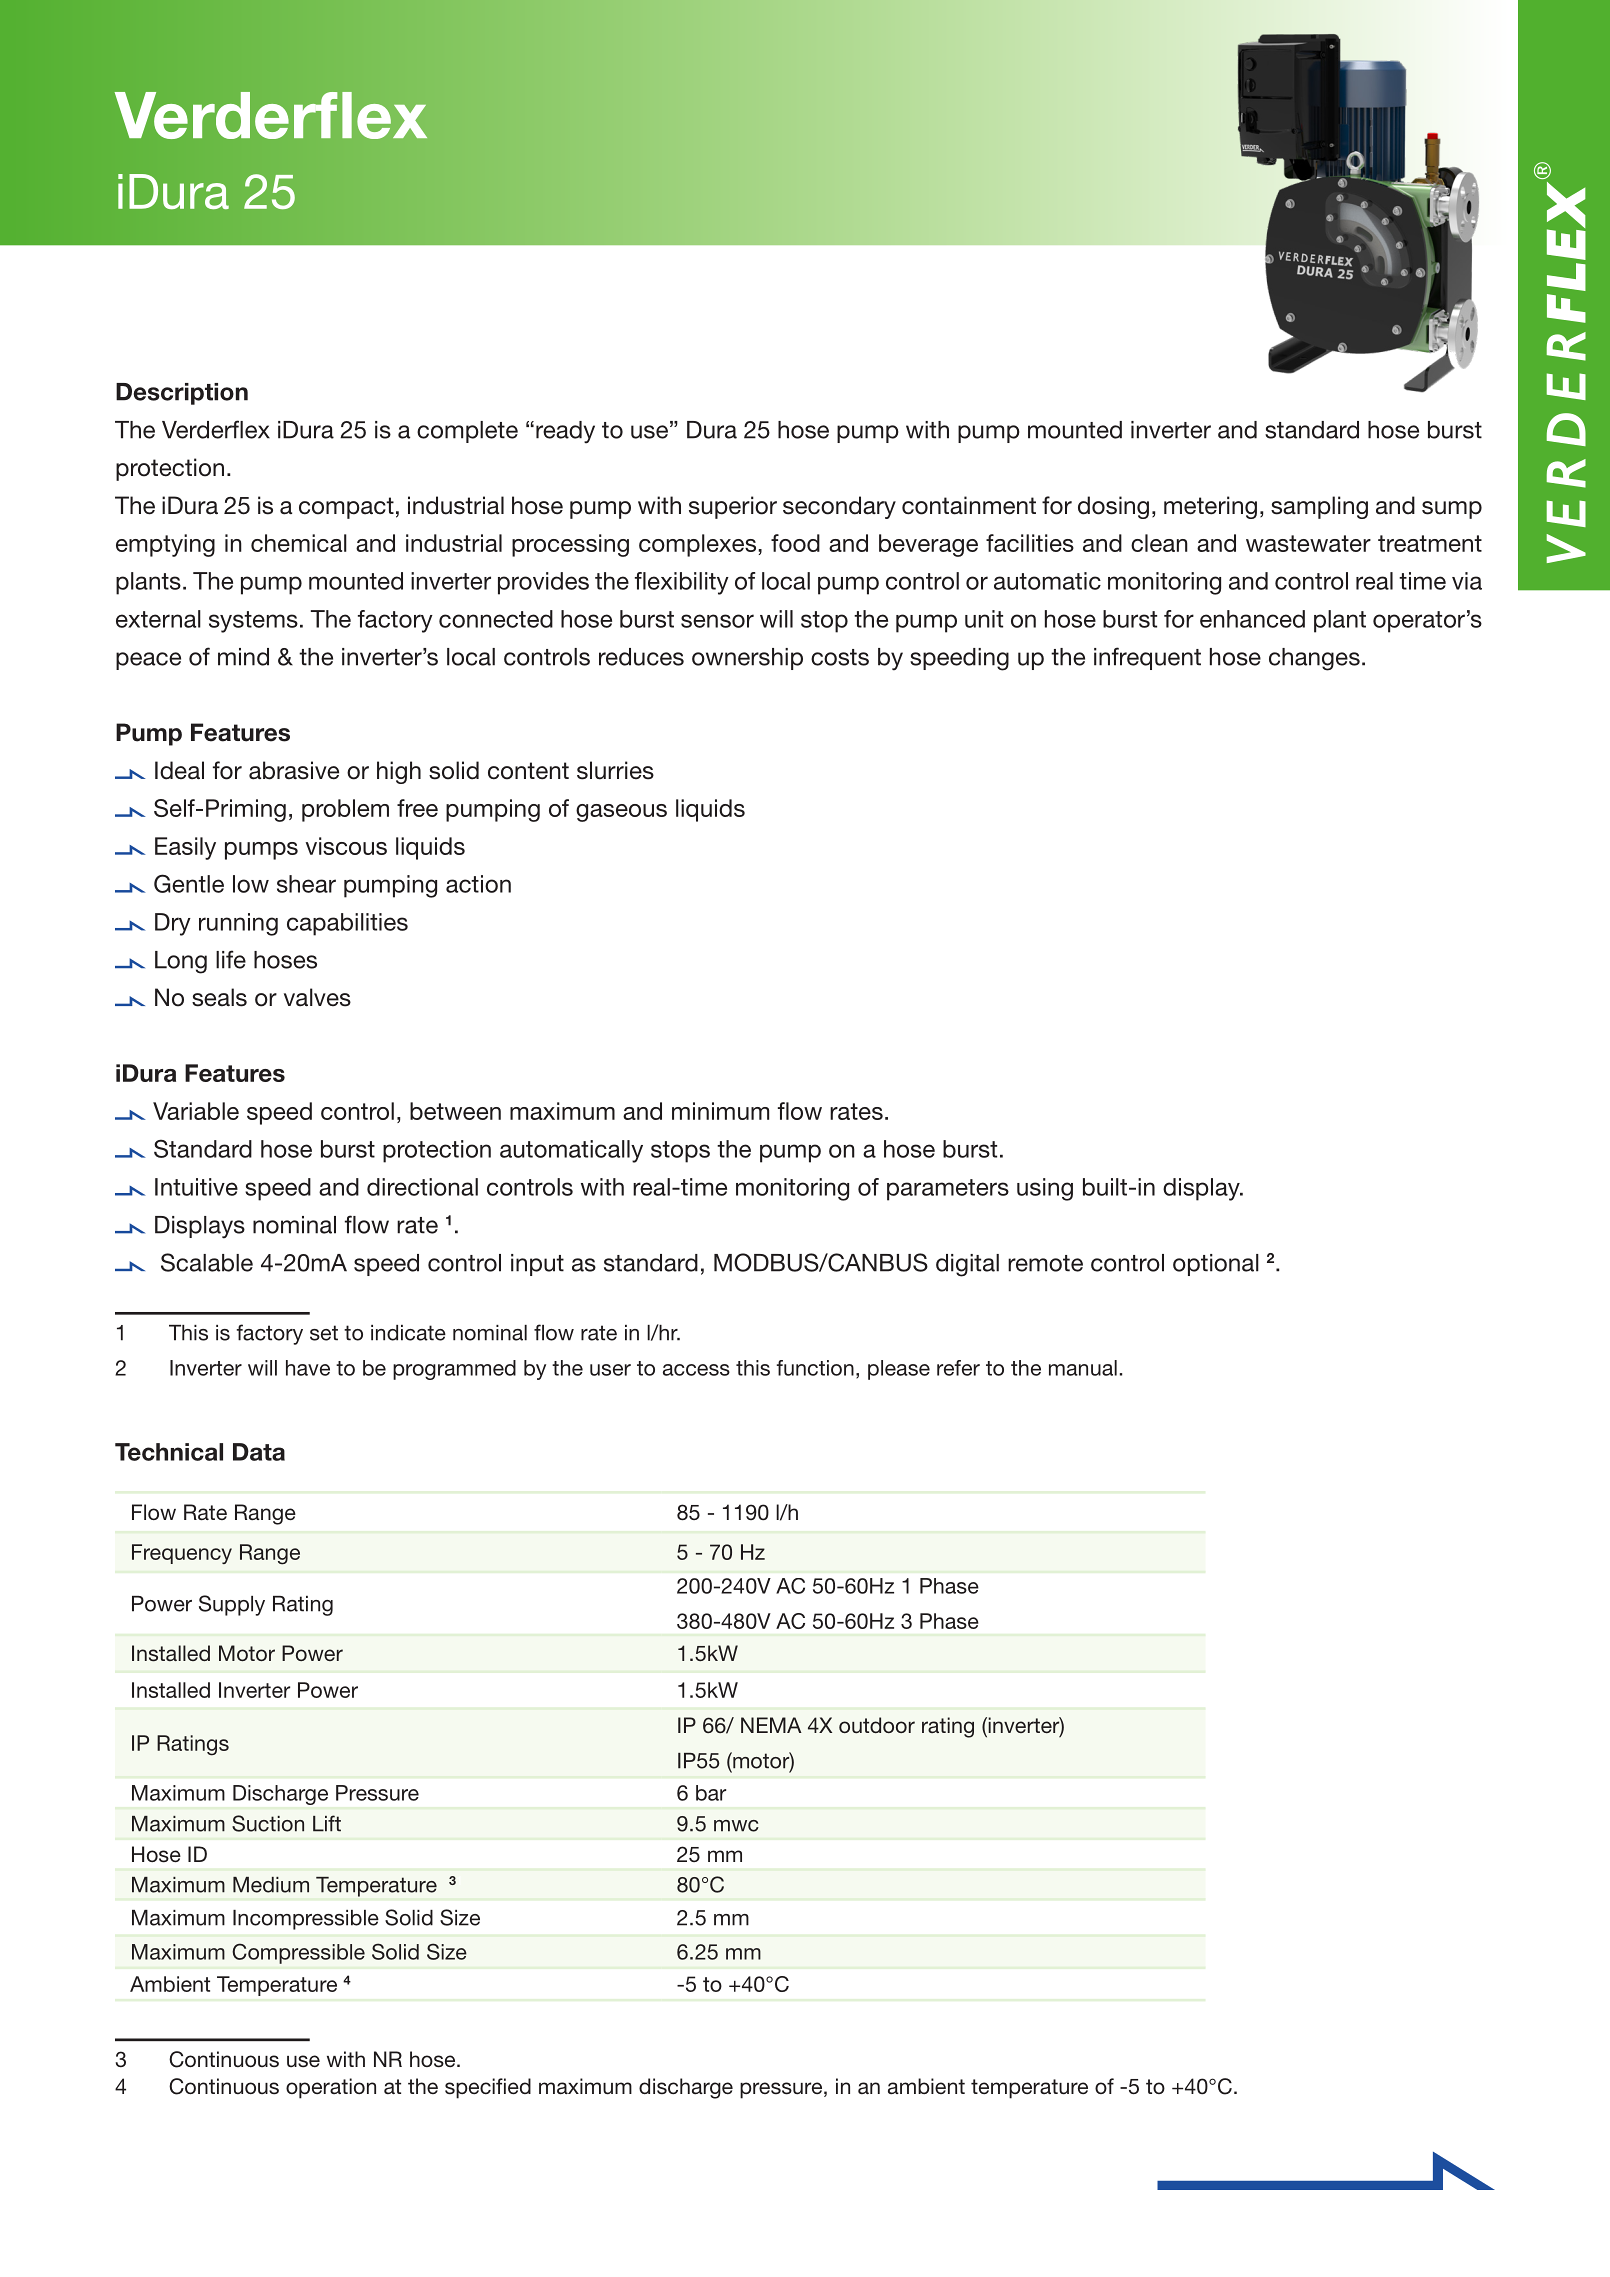 Image resolution: width=1610 pixels, height=2277 pixels. What do you see at coordinates (720, 1111) in the screenshot?
I see `minimum` at bounding box center [720, 1111].
